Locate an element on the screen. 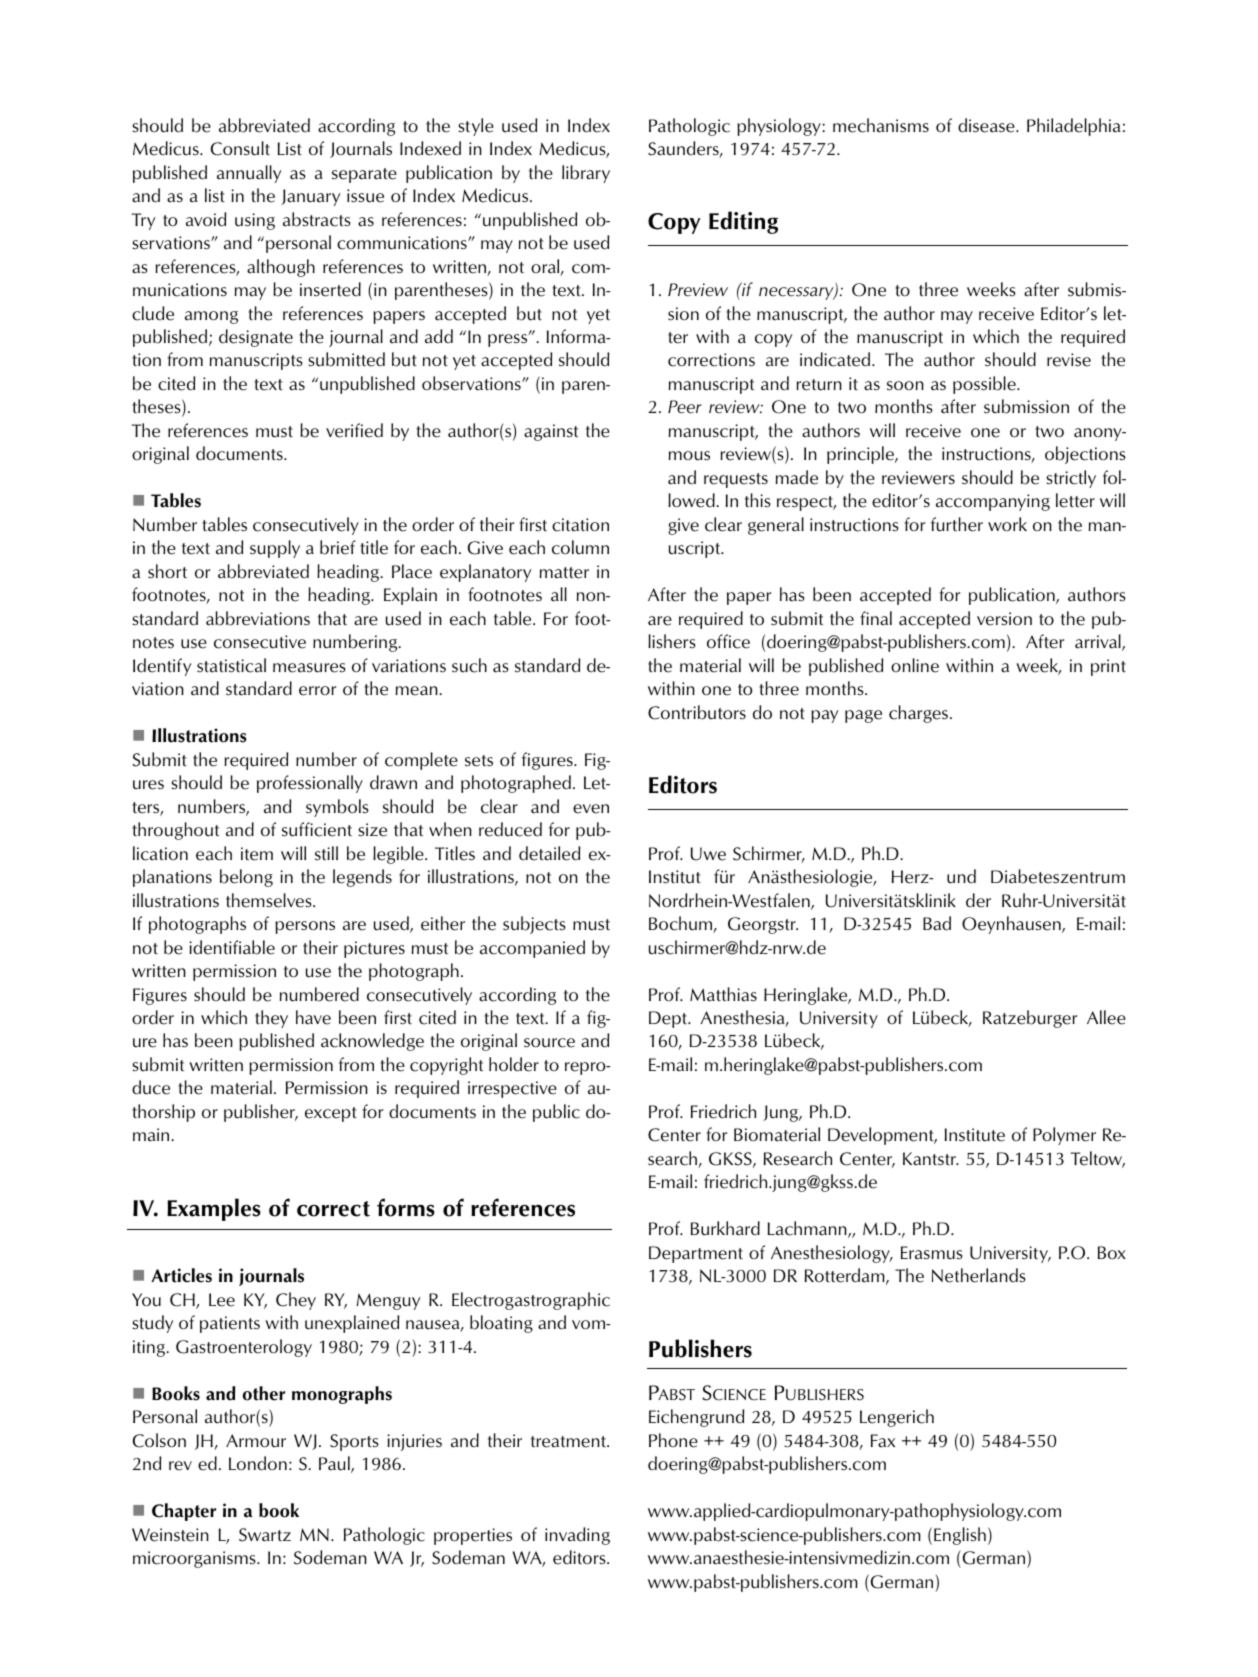  disease is located at coordinates (987, 125).
